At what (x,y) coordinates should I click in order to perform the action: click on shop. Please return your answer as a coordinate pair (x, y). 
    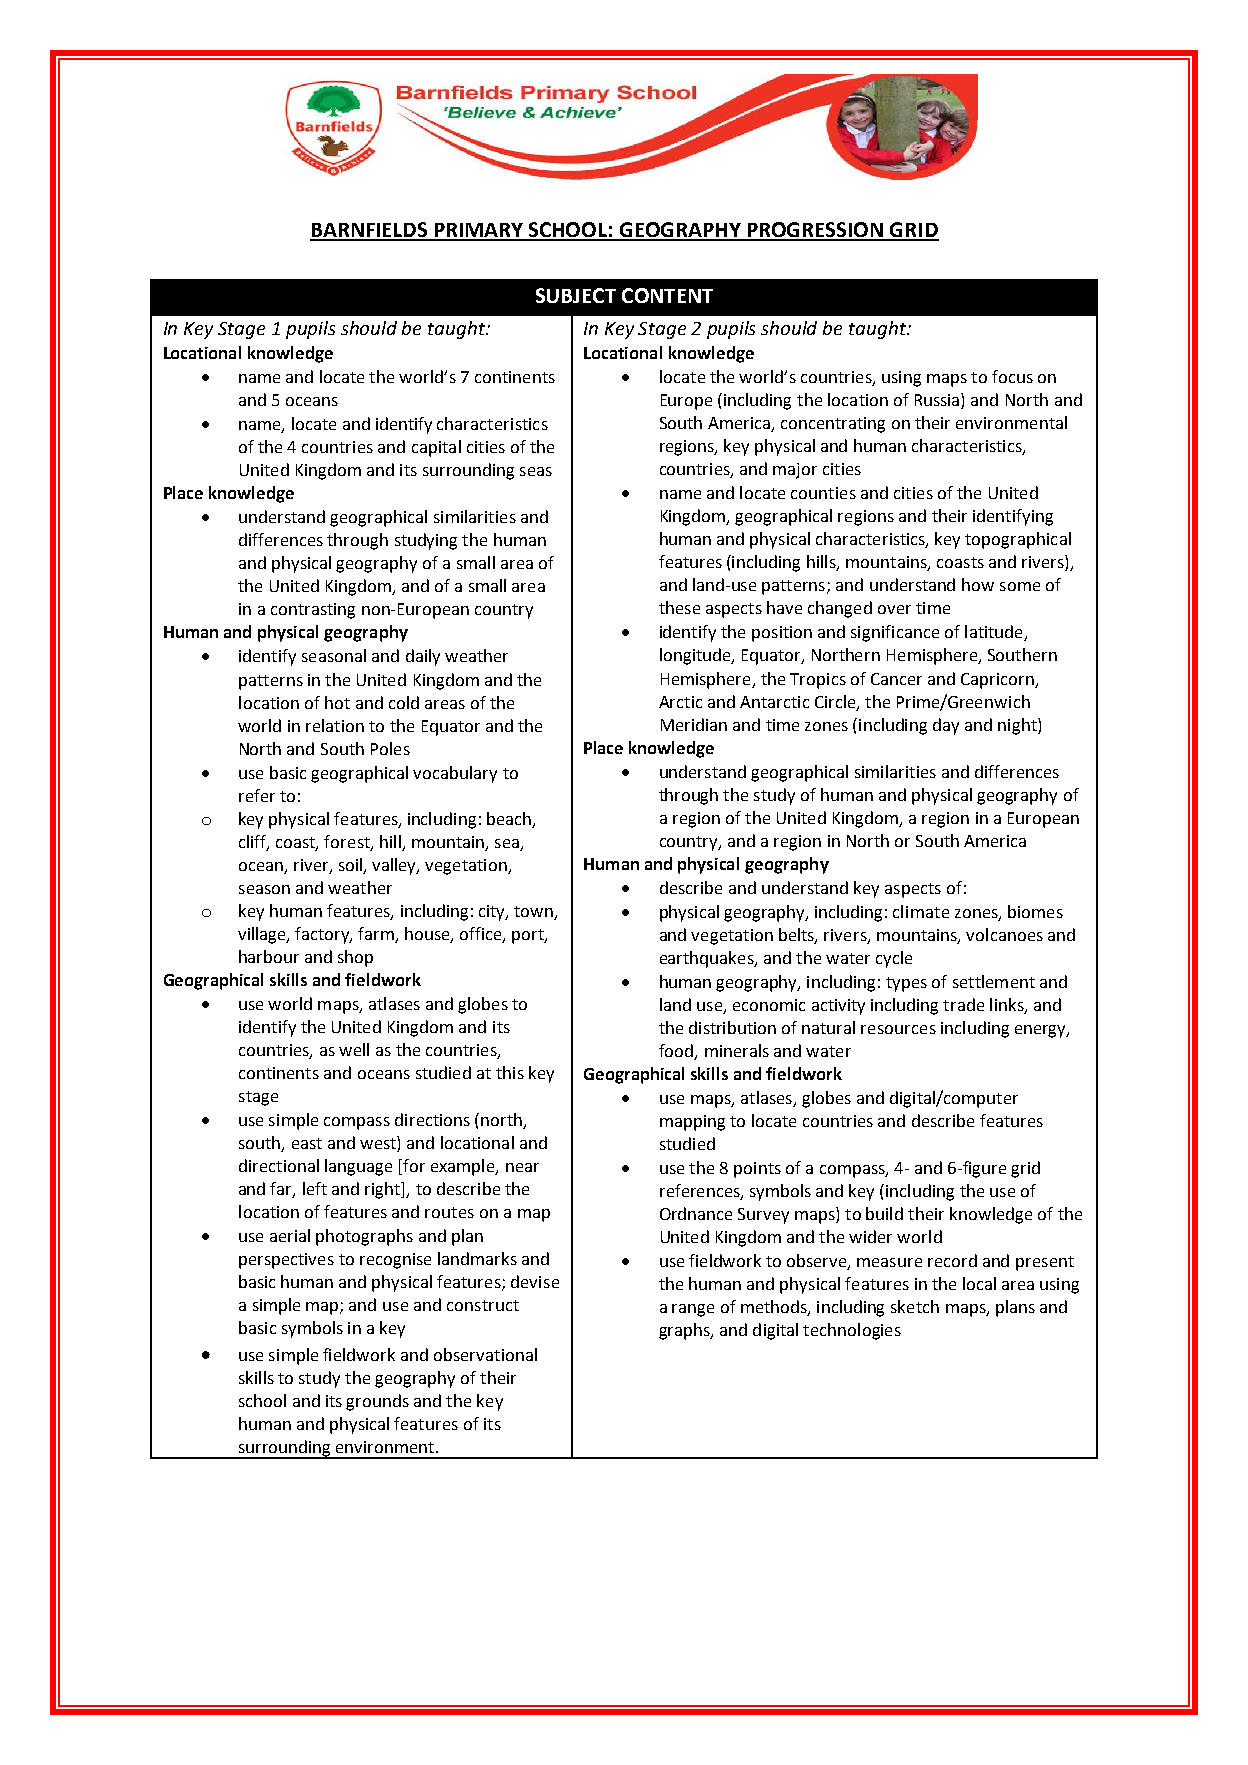
    Looking at the image, I should click on (355, 958).
